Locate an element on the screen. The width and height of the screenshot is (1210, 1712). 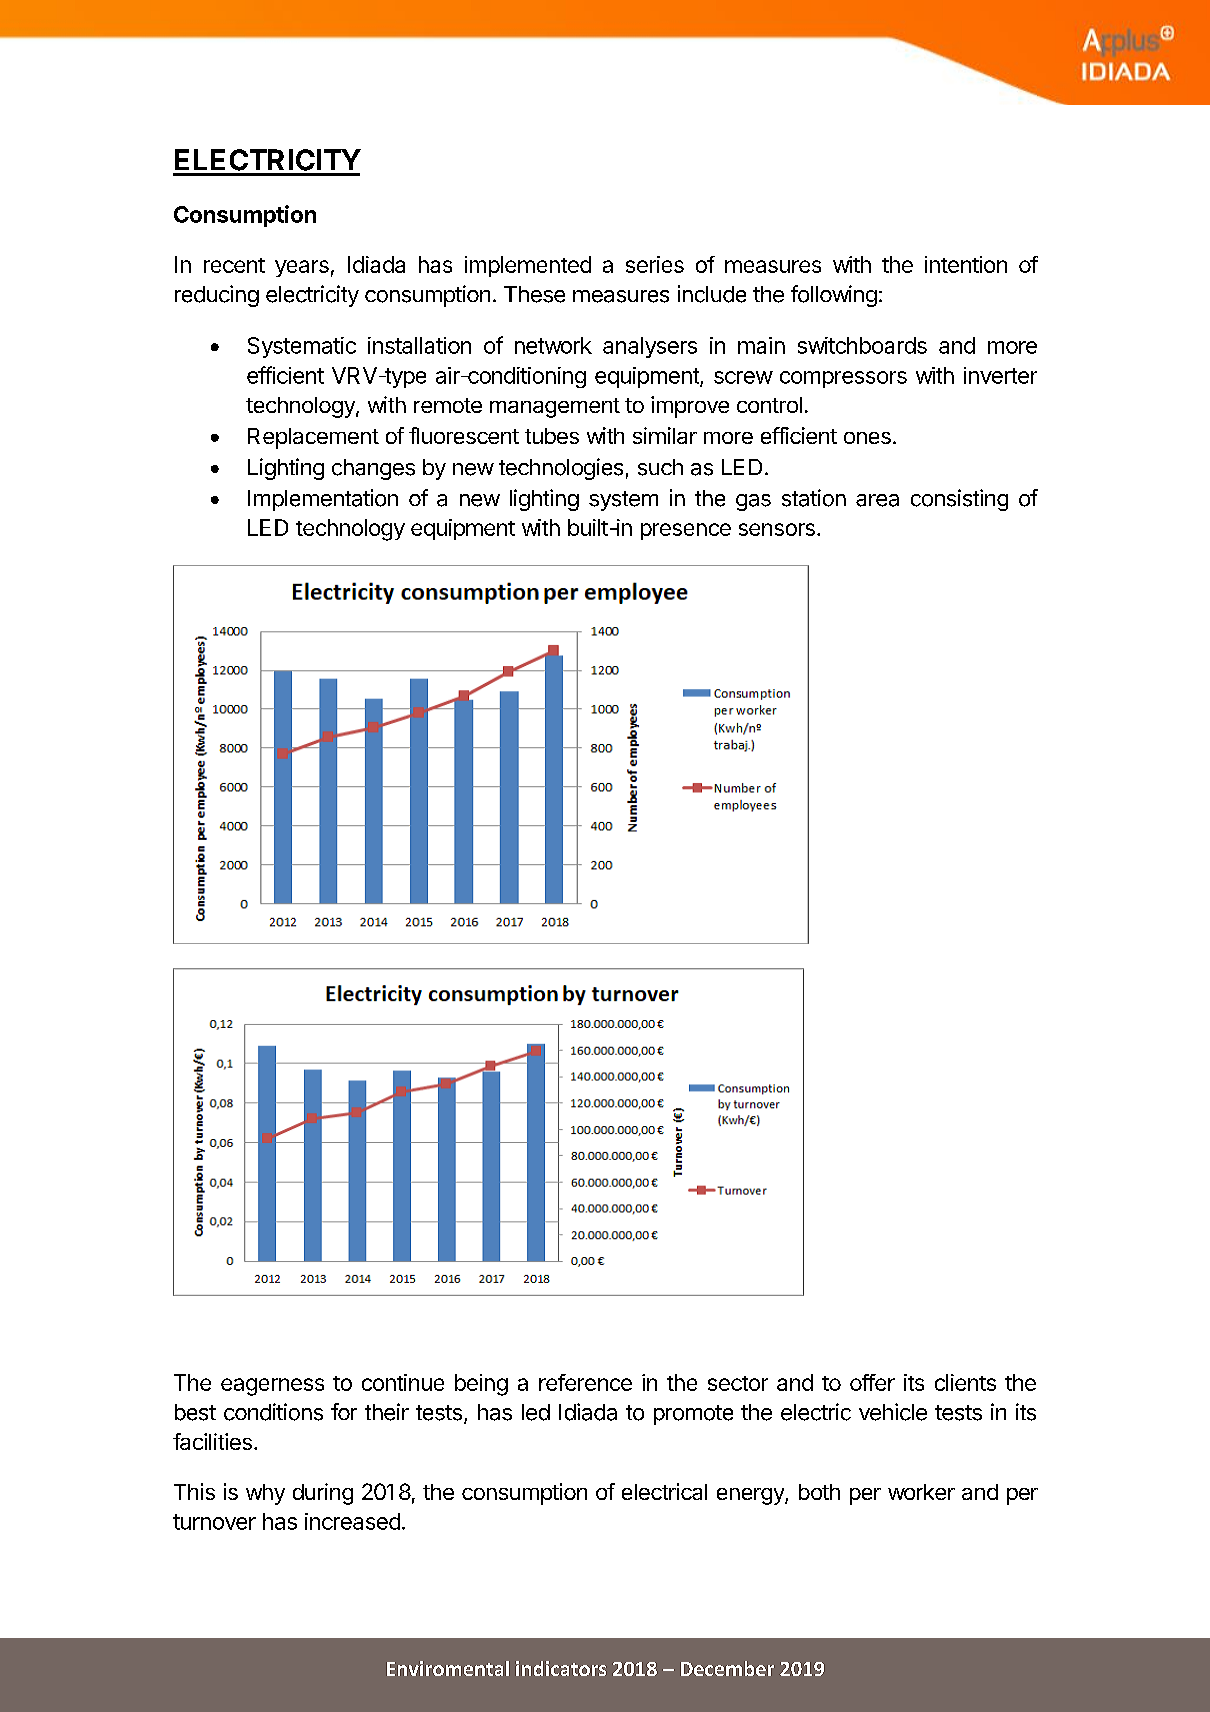
years is located at coordinates (302, 268).
